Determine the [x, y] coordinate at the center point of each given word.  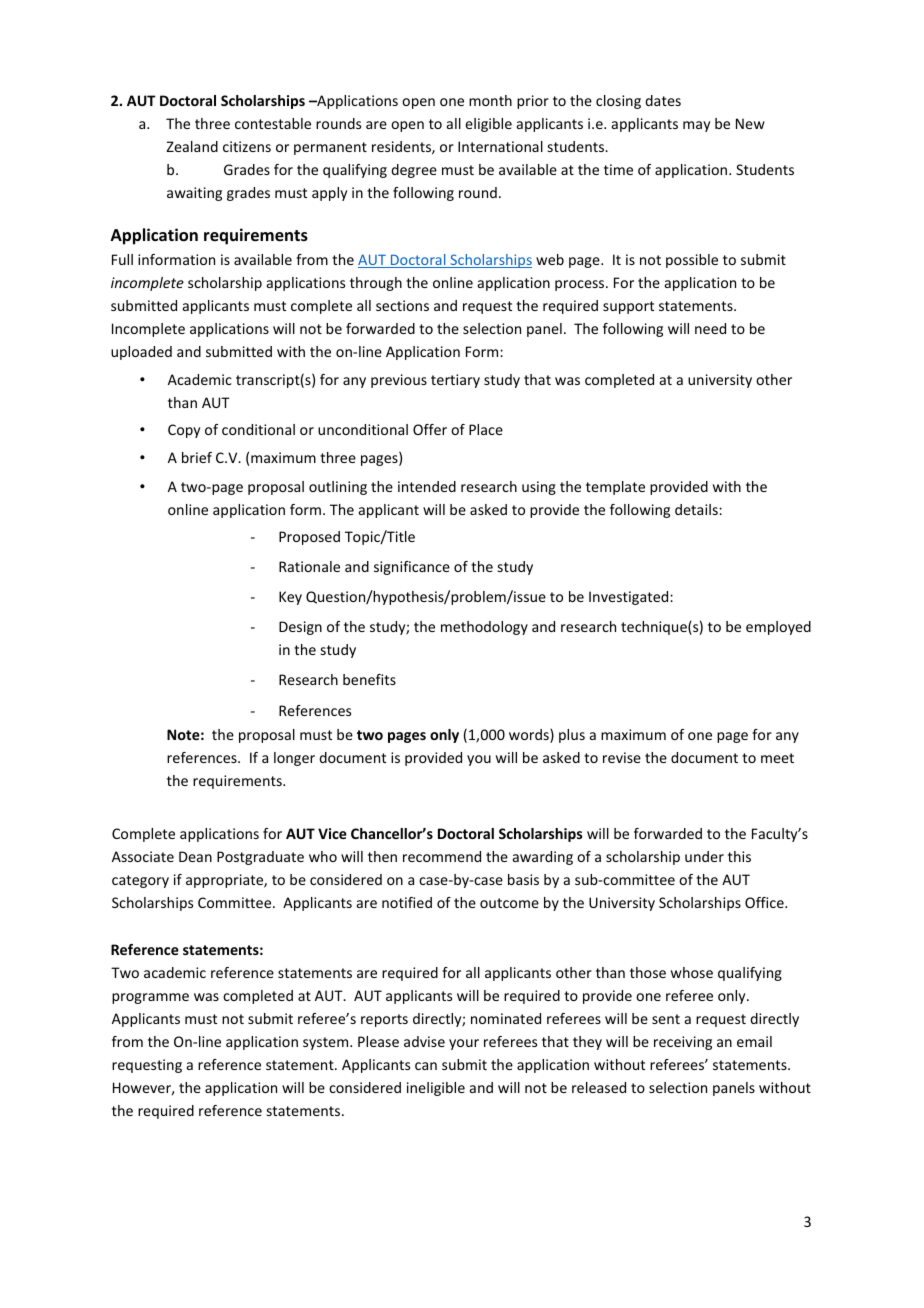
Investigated [630, 598]
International [500, 146]
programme [150, 998]
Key [290, 598]
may [696, 126]
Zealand [192, 146]
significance [412, 568]
